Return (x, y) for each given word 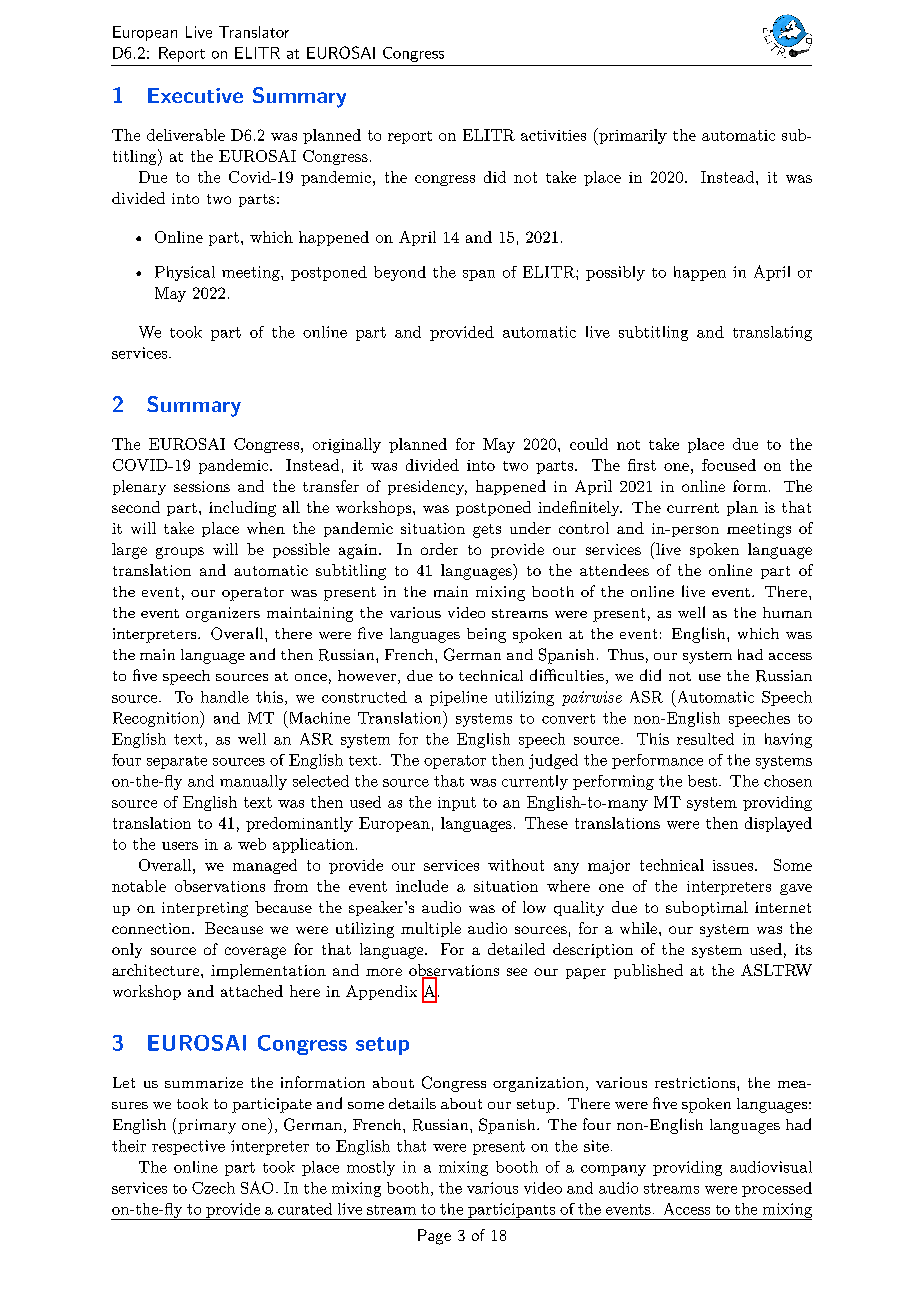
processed (777, 1189)
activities (553, 135)
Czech (213, 1188)
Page (434, 1237)
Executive (195, 95)
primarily (632, 136)
